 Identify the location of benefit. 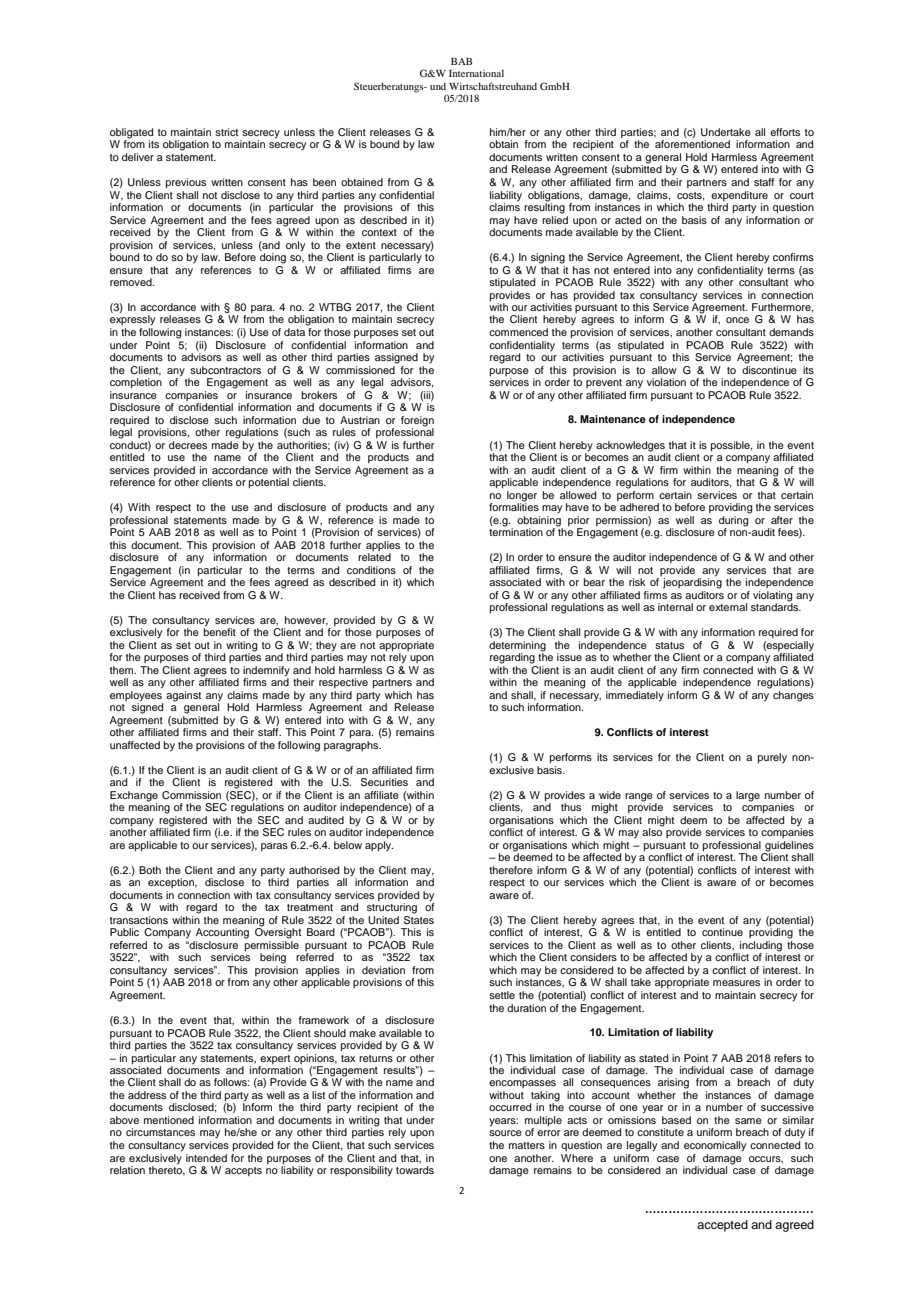
(220, 631).
